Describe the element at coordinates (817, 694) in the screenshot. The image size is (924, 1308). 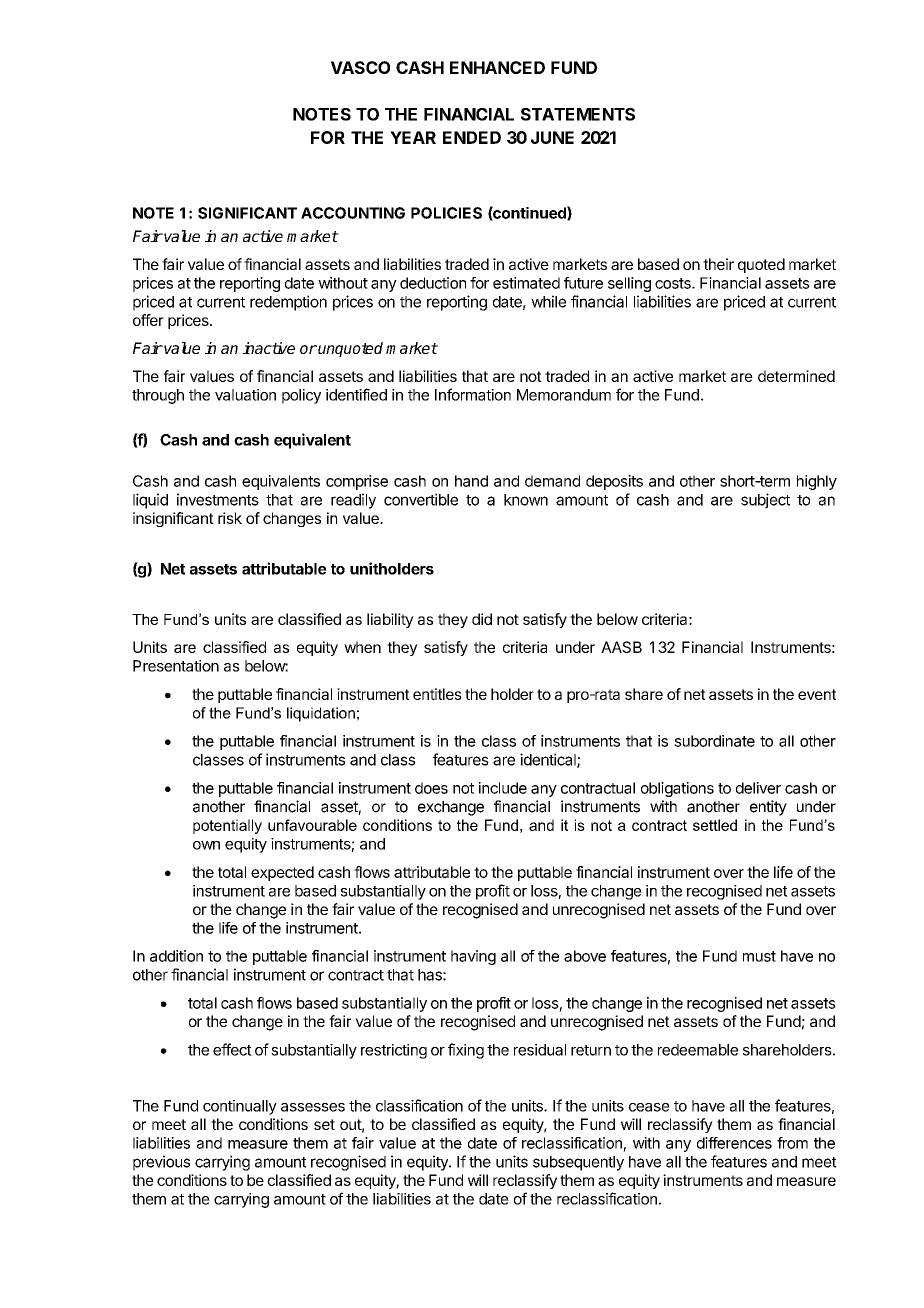
I see `event` at that location.
